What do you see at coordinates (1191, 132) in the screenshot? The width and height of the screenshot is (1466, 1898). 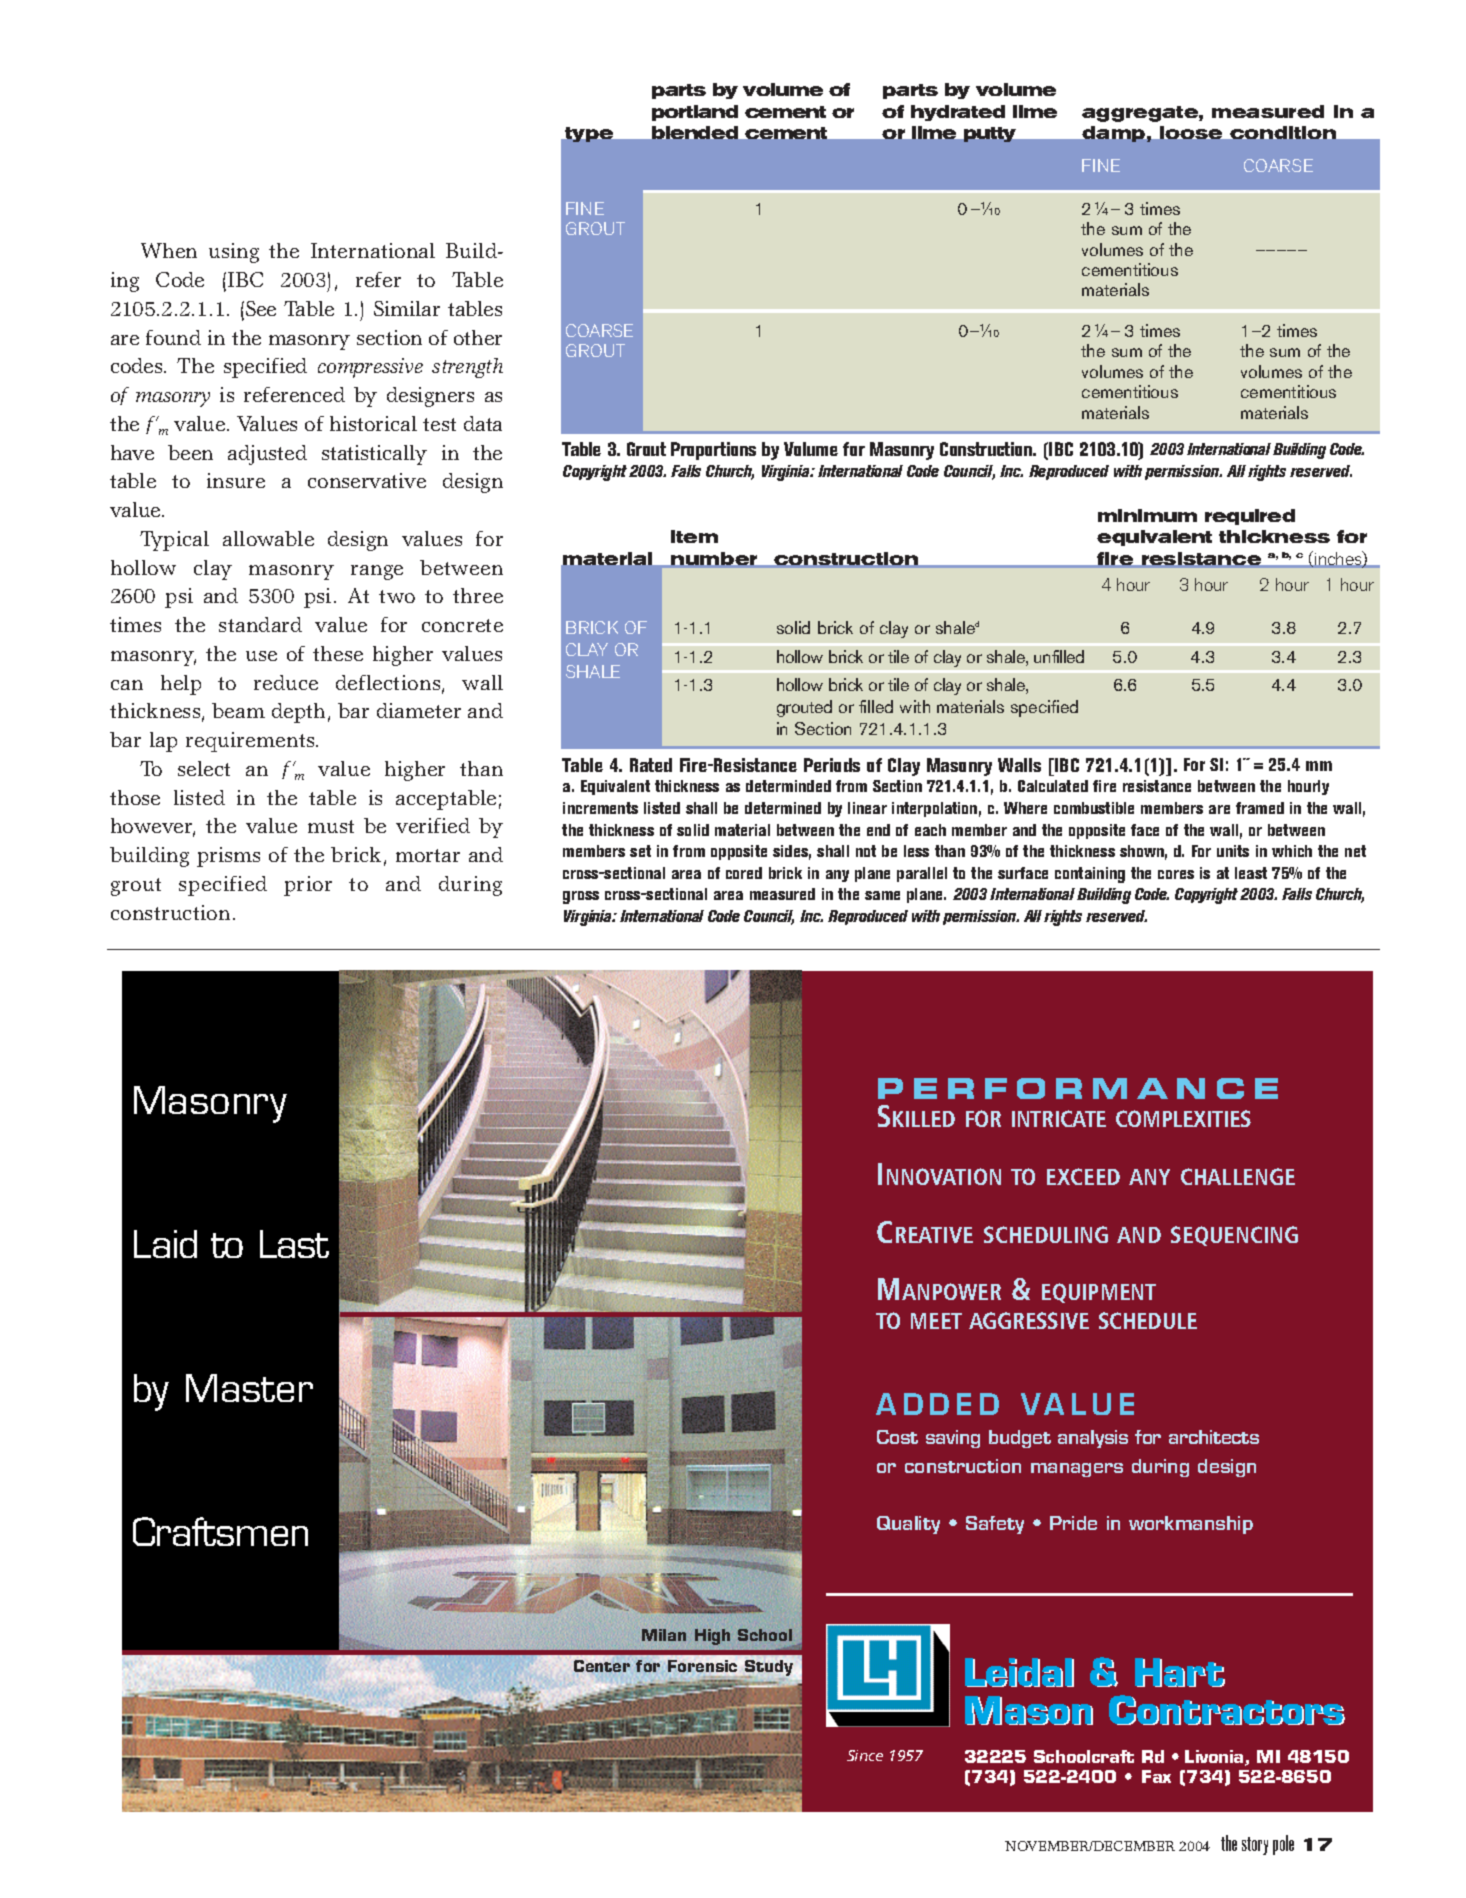 I see `loose` at bounding box center [1191, 132].
